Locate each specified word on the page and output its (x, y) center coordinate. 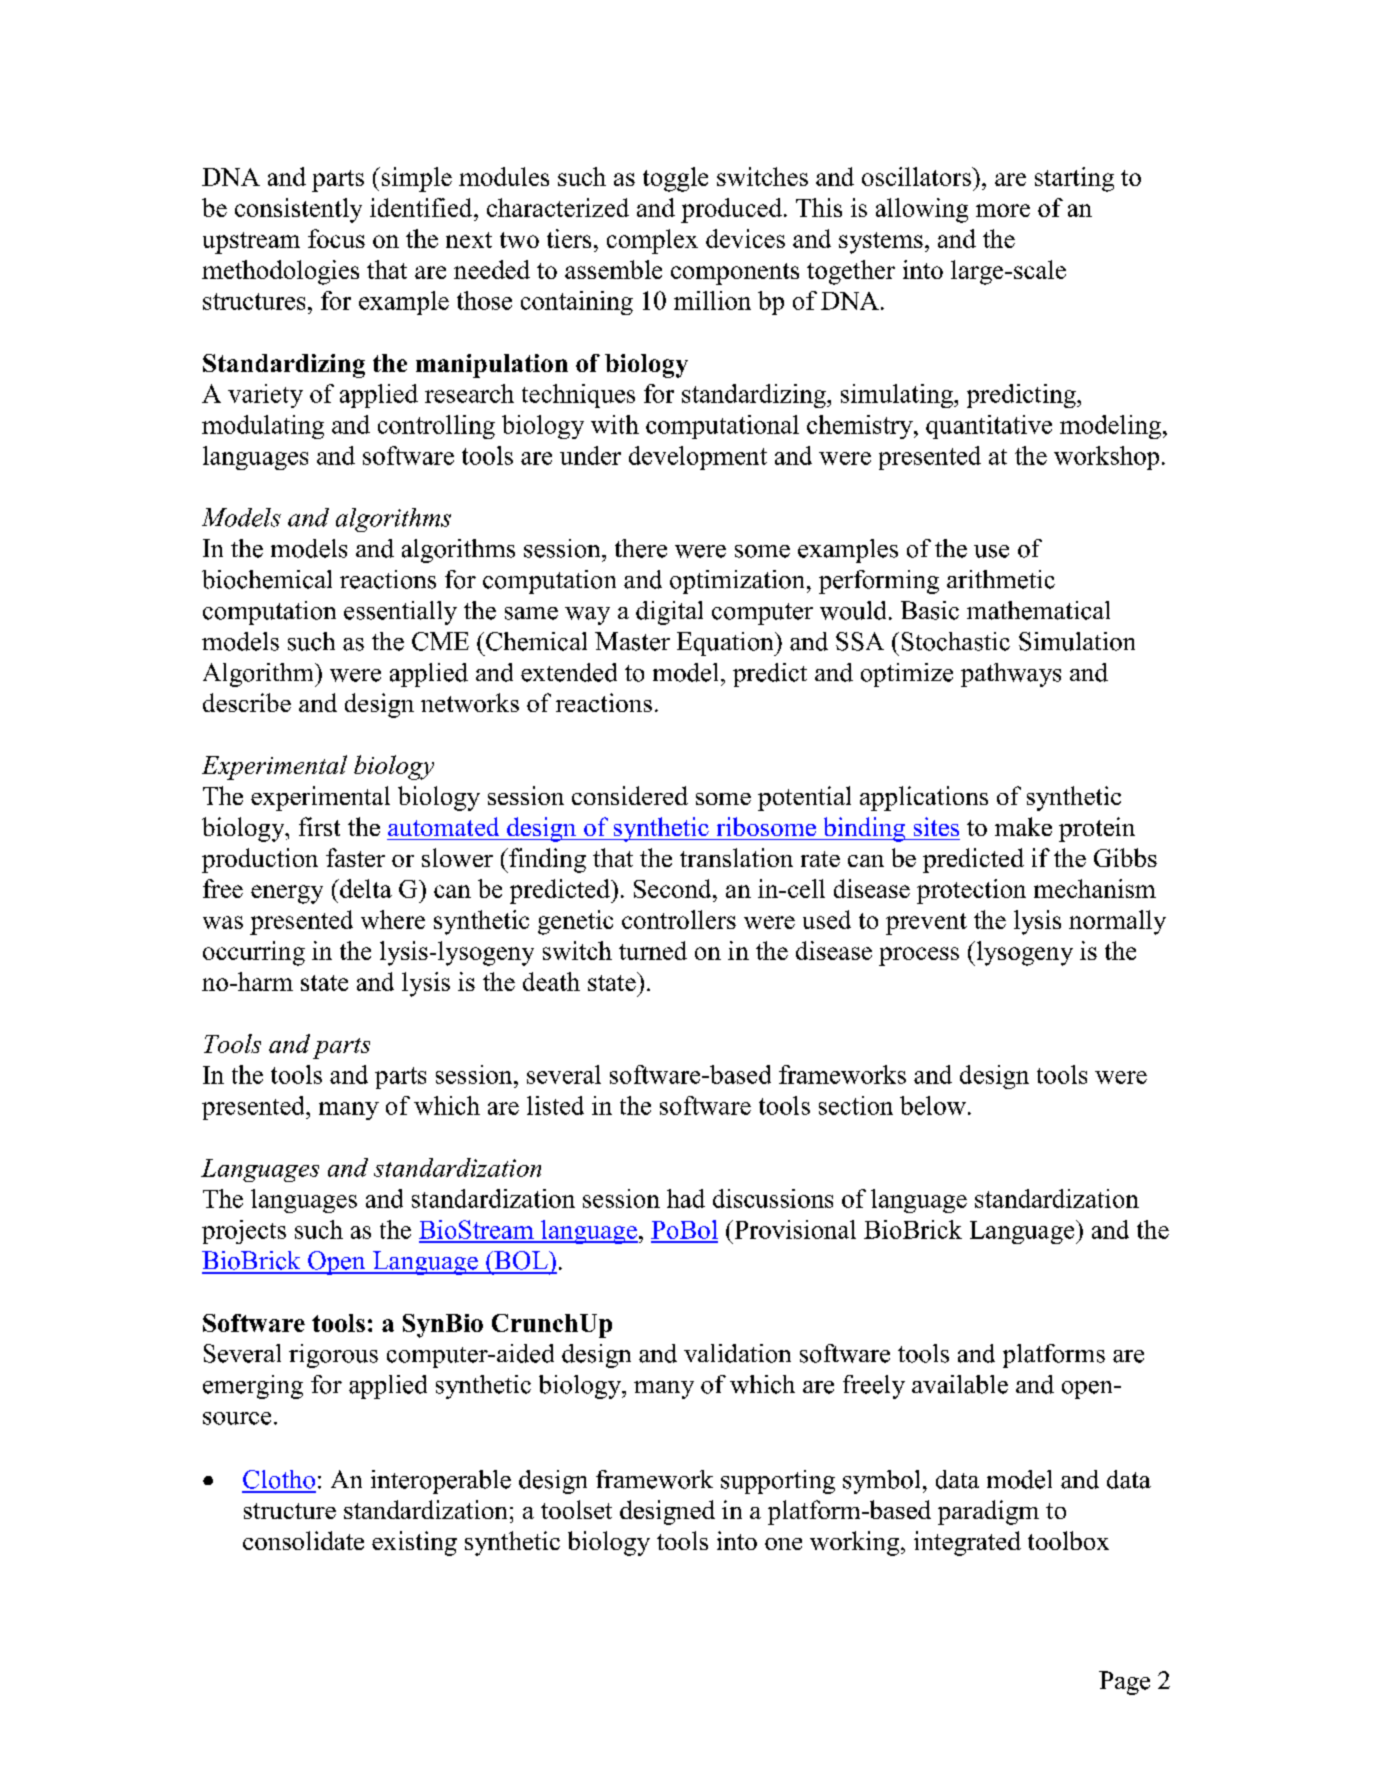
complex (652, 241)
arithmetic (1001, 579)
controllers (679, 919)
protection (971, 891)
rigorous (333, 1356)
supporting (778, 1482)
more (1003, 210)
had (686, 1198)
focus (336, 238)
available (960, 1384)
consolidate (303, 1540)
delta (365, 888)
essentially (400, 613)
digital (669, 613)
